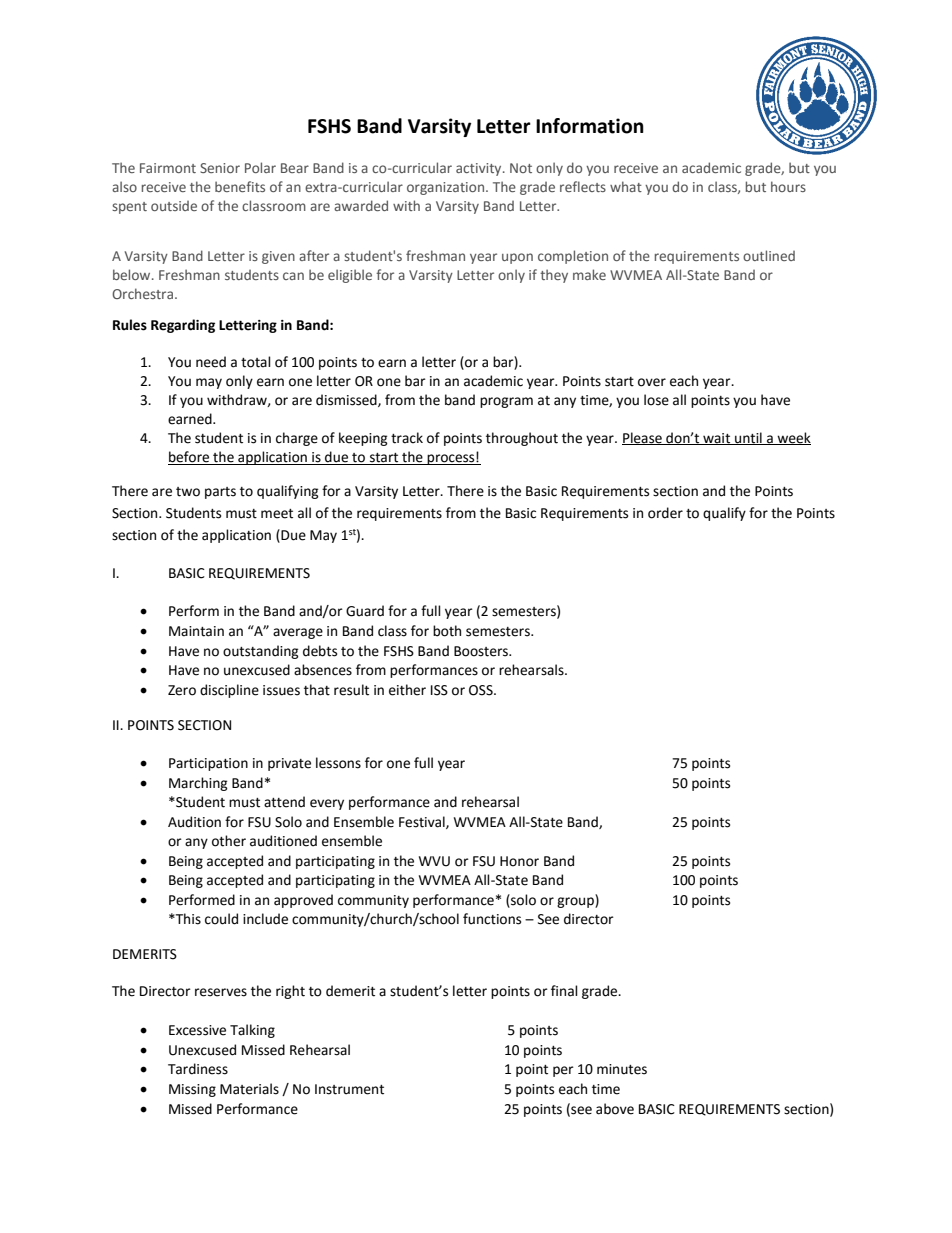  I want to click on Tardiness, so click(198, 1069).
